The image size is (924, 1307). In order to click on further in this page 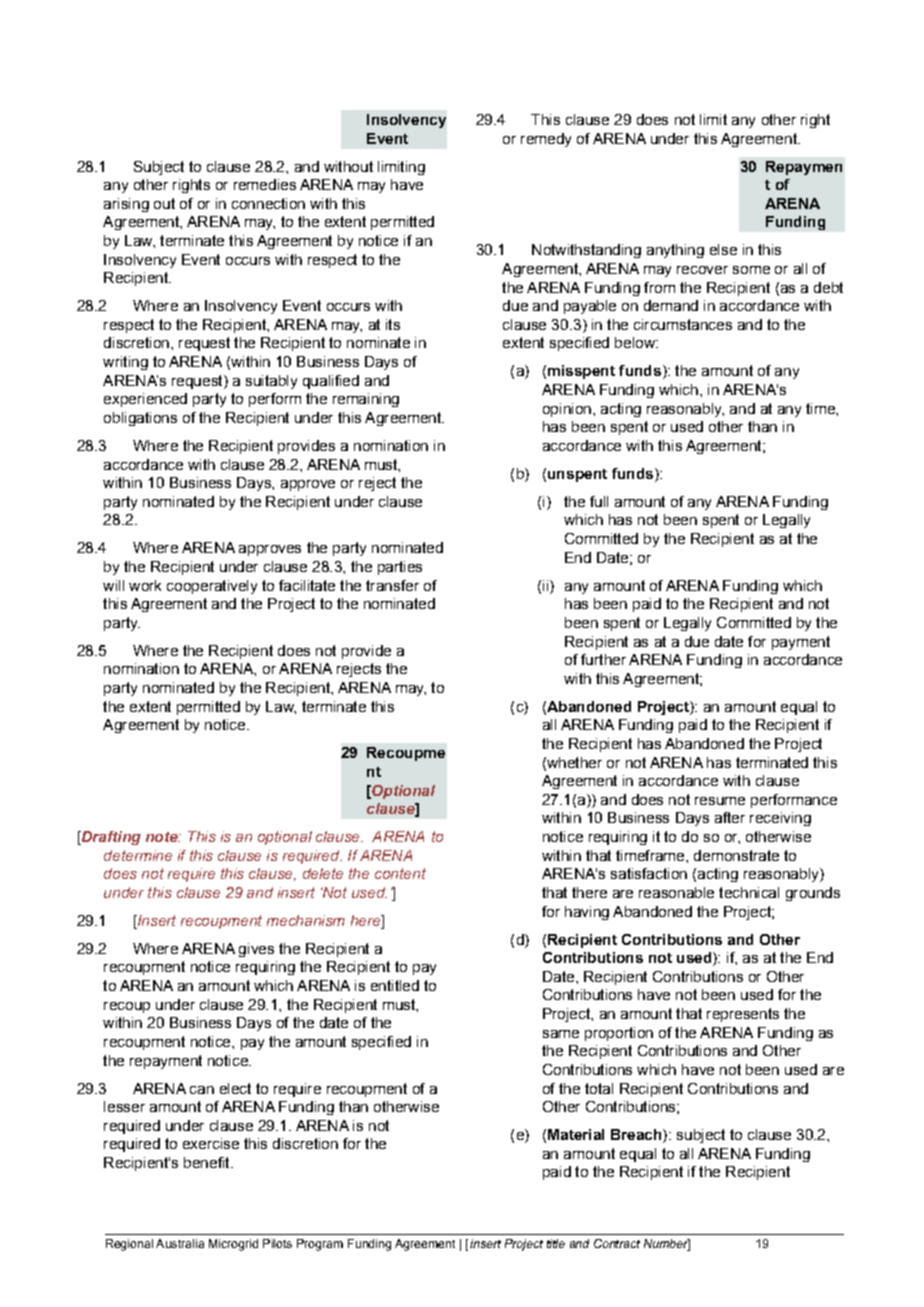, I will do `click(603, 659)`.
